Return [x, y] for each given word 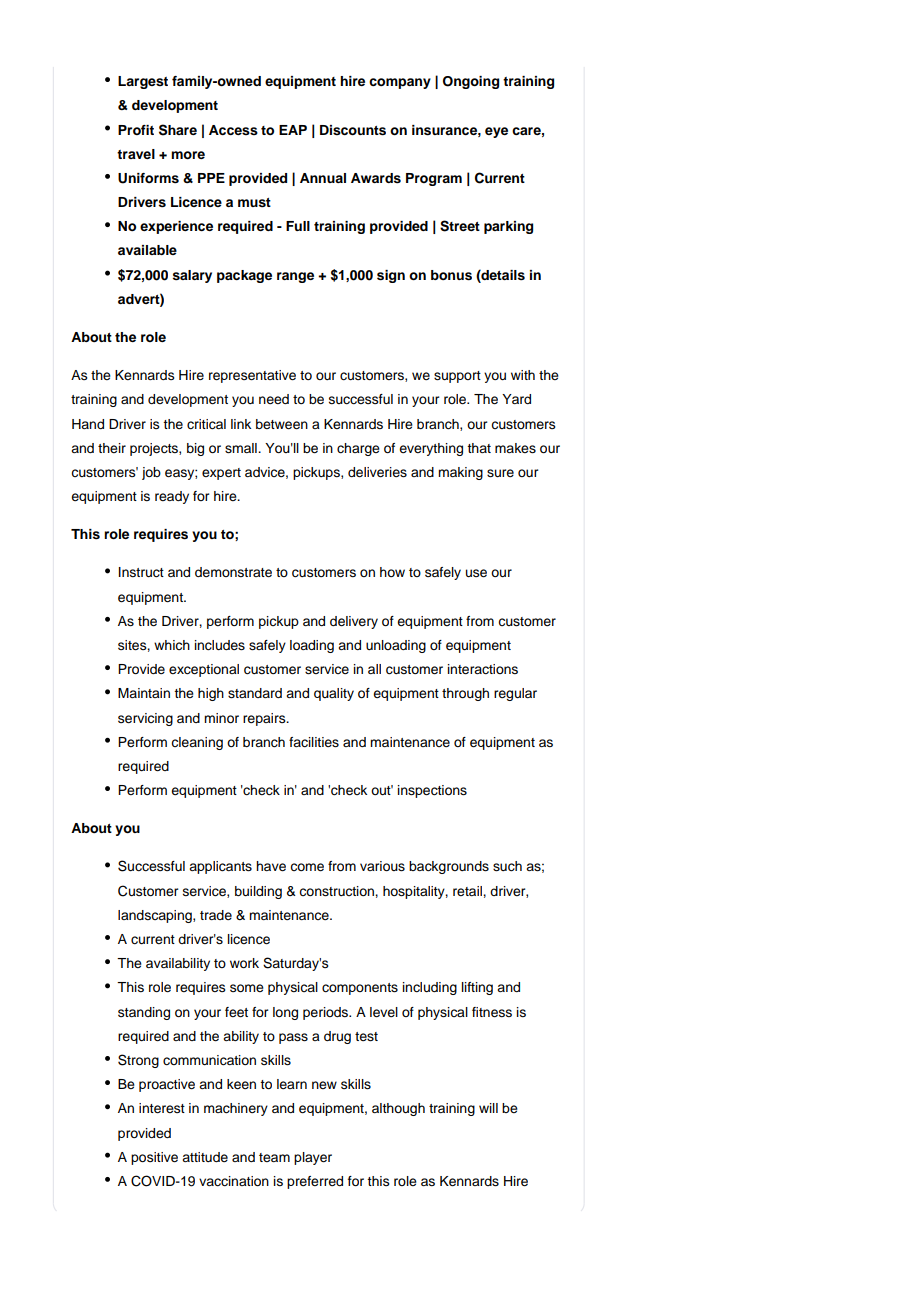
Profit [136, 130]
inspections [432, 791]
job [151, 473]
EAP [293, 130]
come [307, 867]
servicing [145, 719]
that [479, 448]
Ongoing [471, 82]
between [282, 424]
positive [154, 1158]
